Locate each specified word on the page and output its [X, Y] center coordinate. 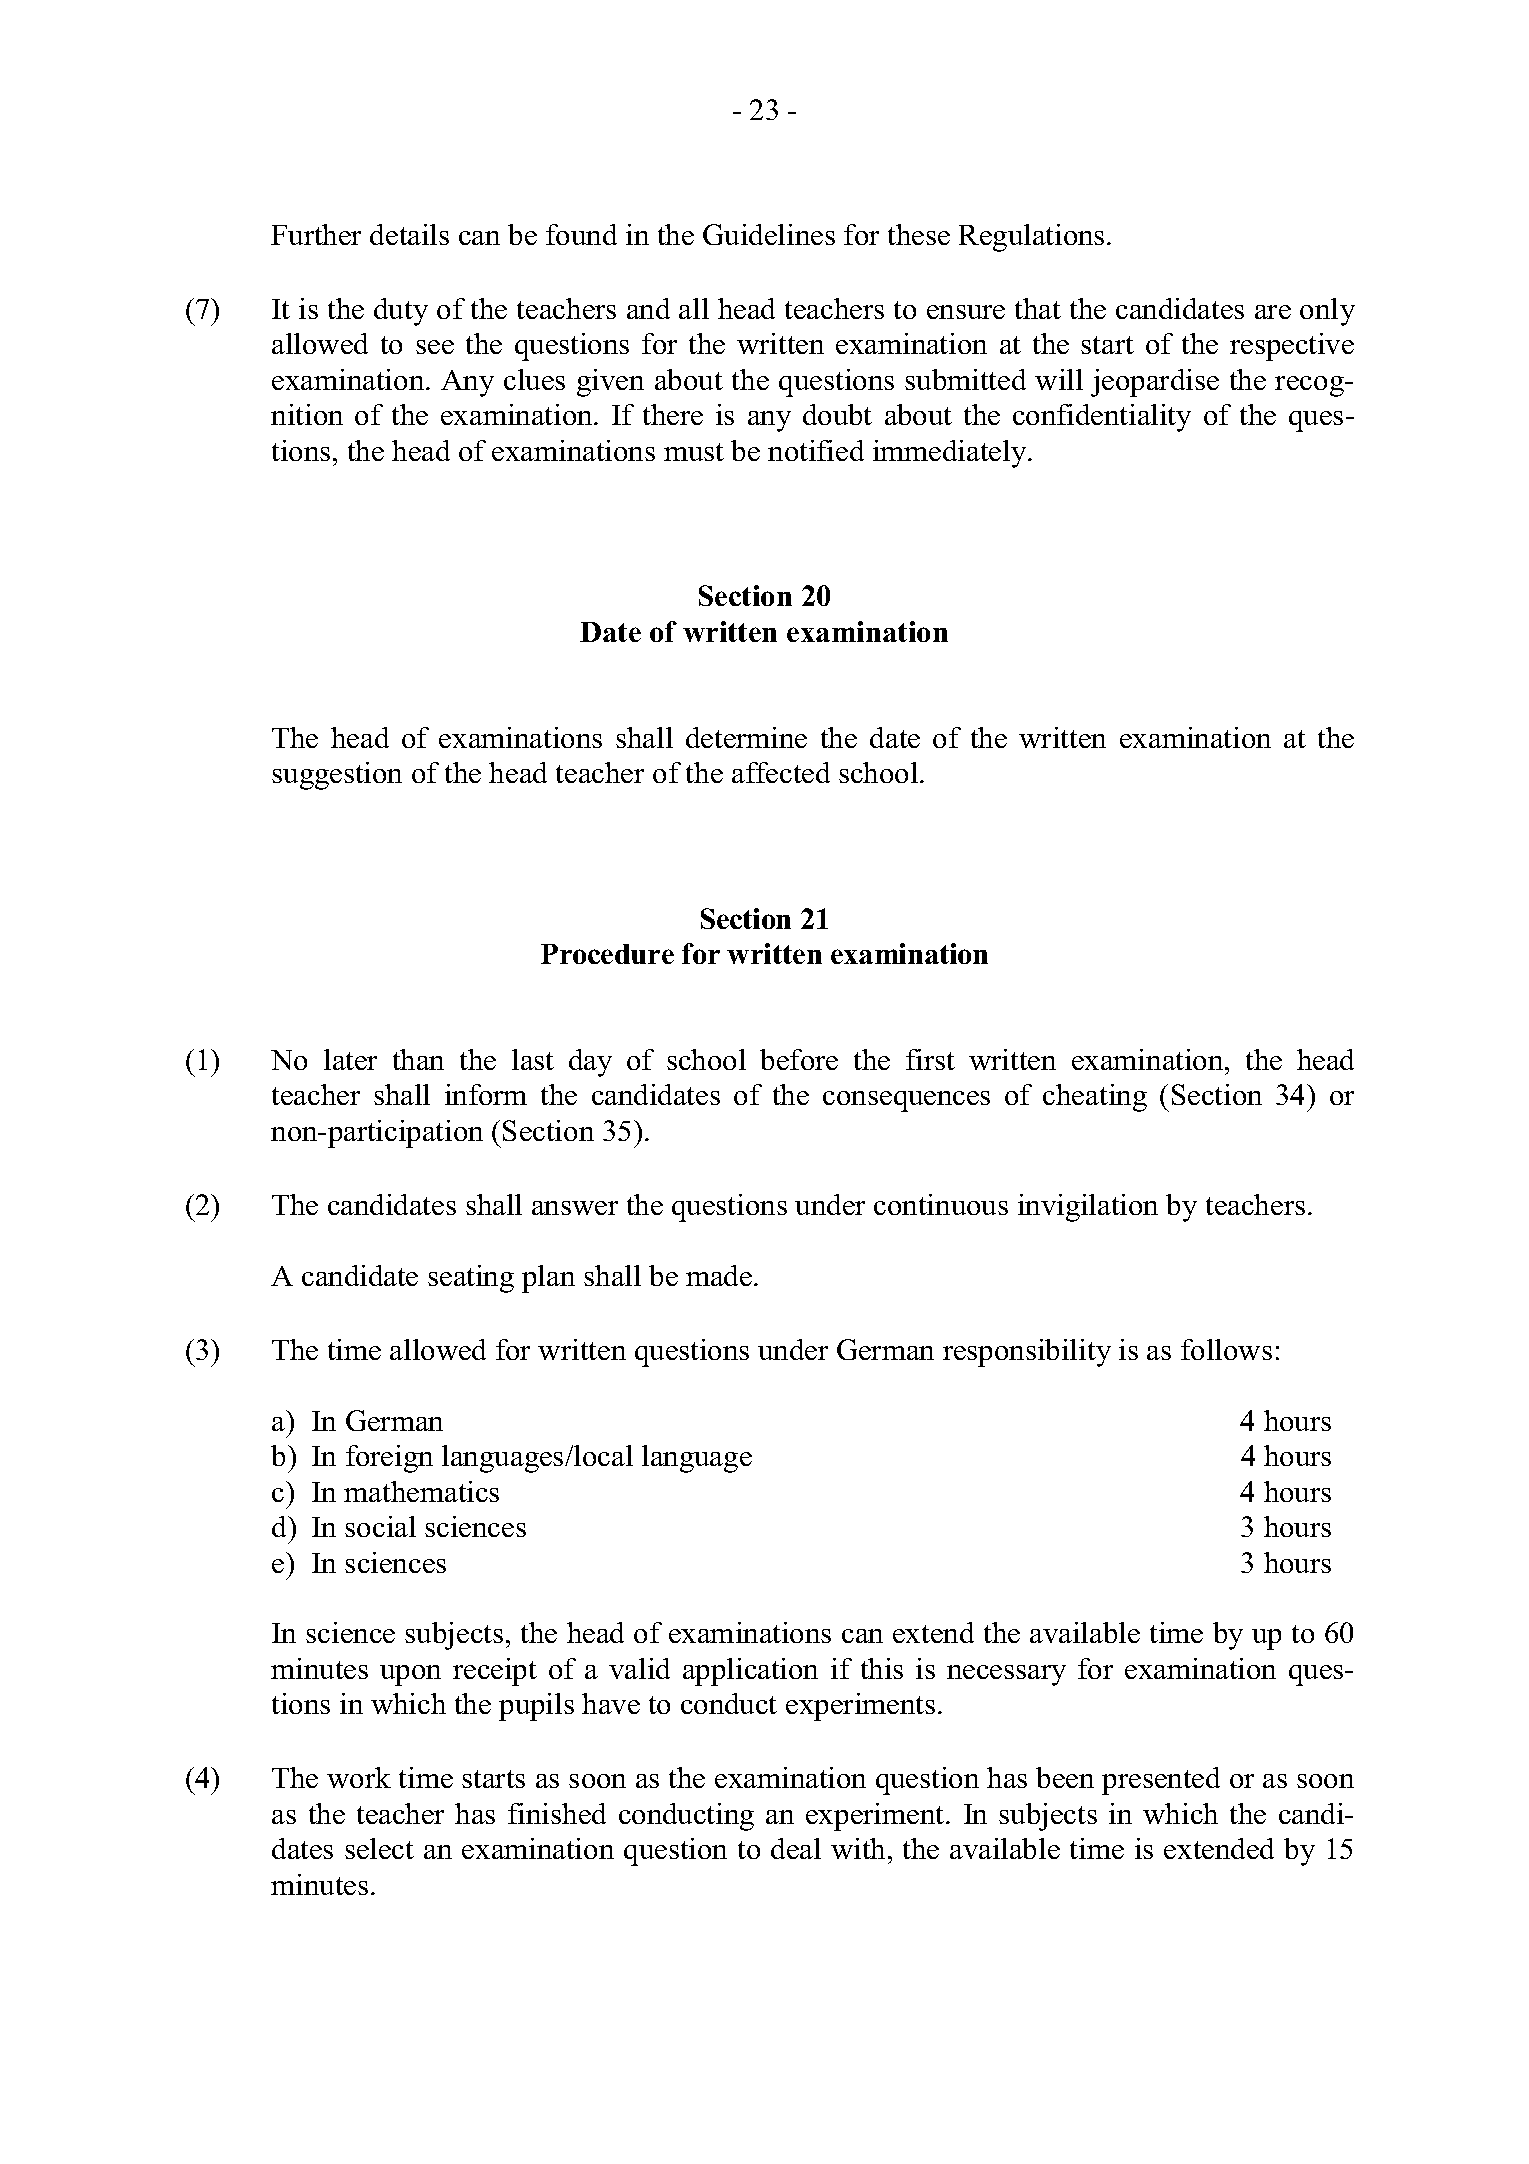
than [418, 1059]
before [799, 1059]
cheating [1095, 1098]
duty [401, 312]
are [1273, 312]
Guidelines [769, 234]
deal [796, 1848]
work [359, 1777]
